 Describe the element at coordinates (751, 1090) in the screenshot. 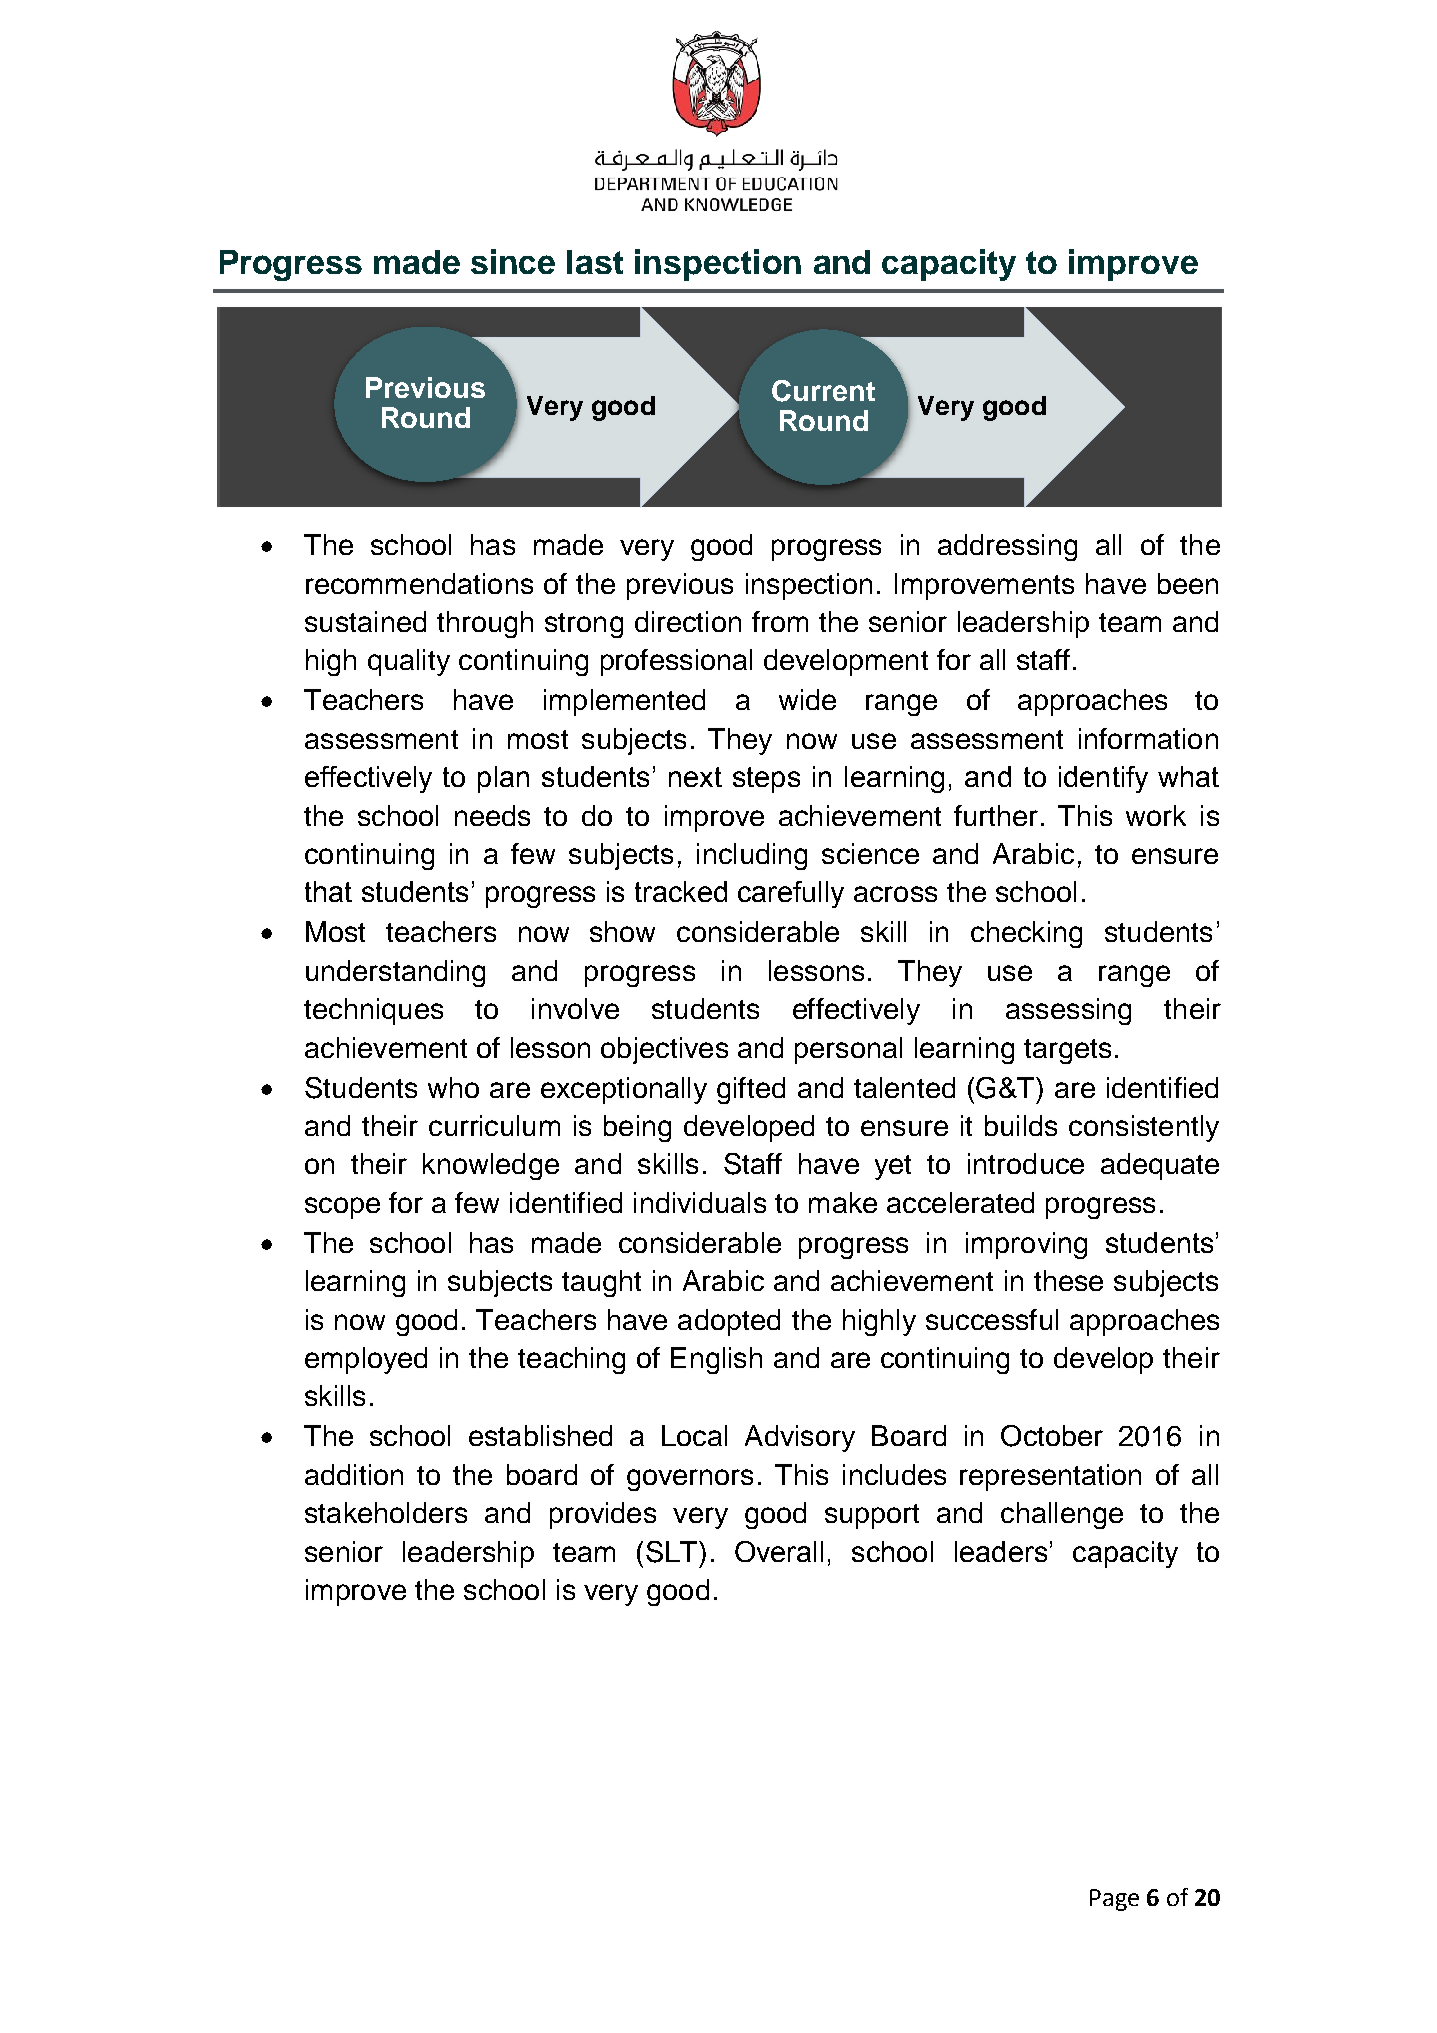

I see `gifted` at that location.
